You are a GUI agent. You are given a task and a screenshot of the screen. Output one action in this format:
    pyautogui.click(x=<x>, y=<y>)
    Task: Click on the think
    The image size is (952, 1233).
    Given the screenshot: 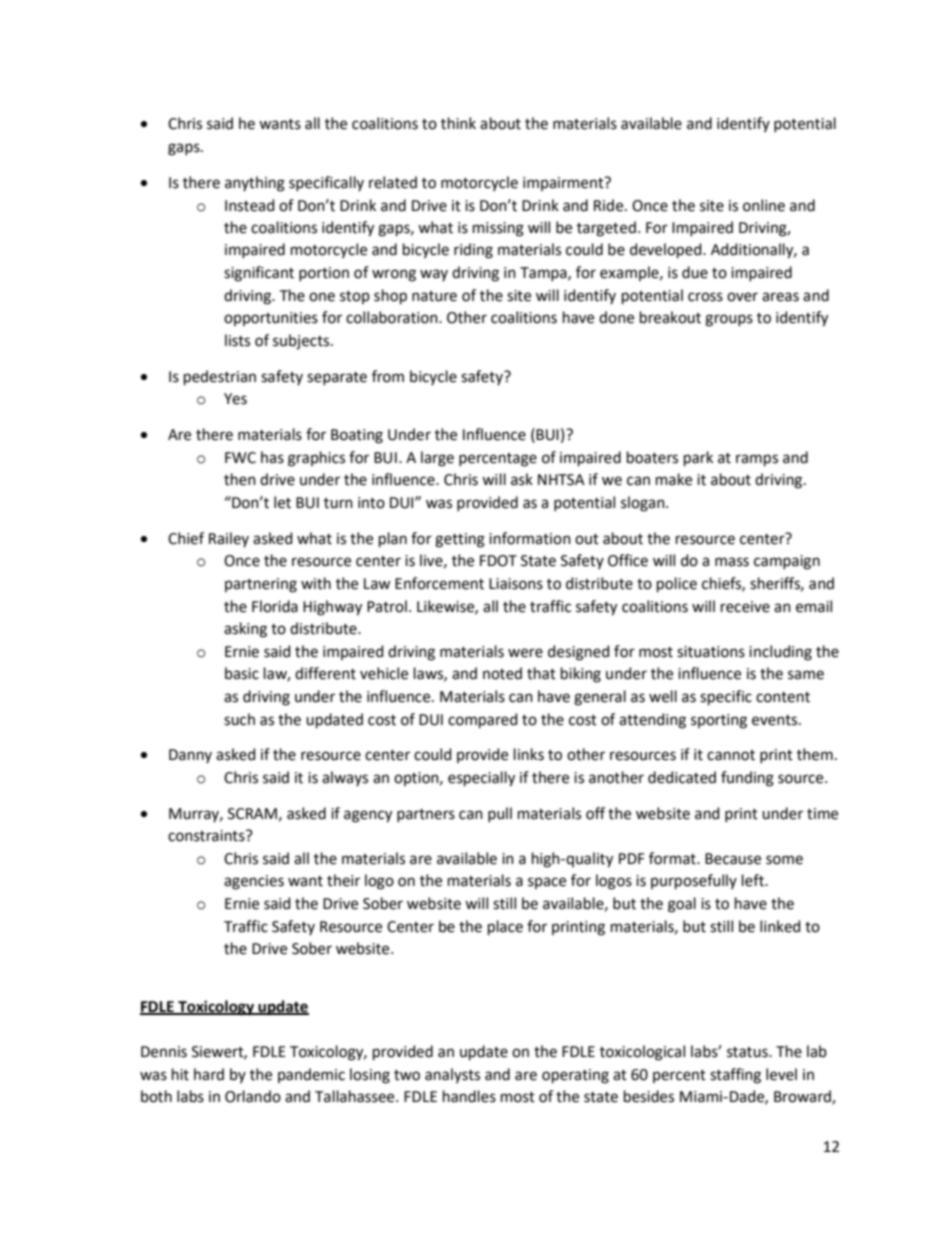 What is the action you would take?
    pyautogui.click(x=458, y=123)
